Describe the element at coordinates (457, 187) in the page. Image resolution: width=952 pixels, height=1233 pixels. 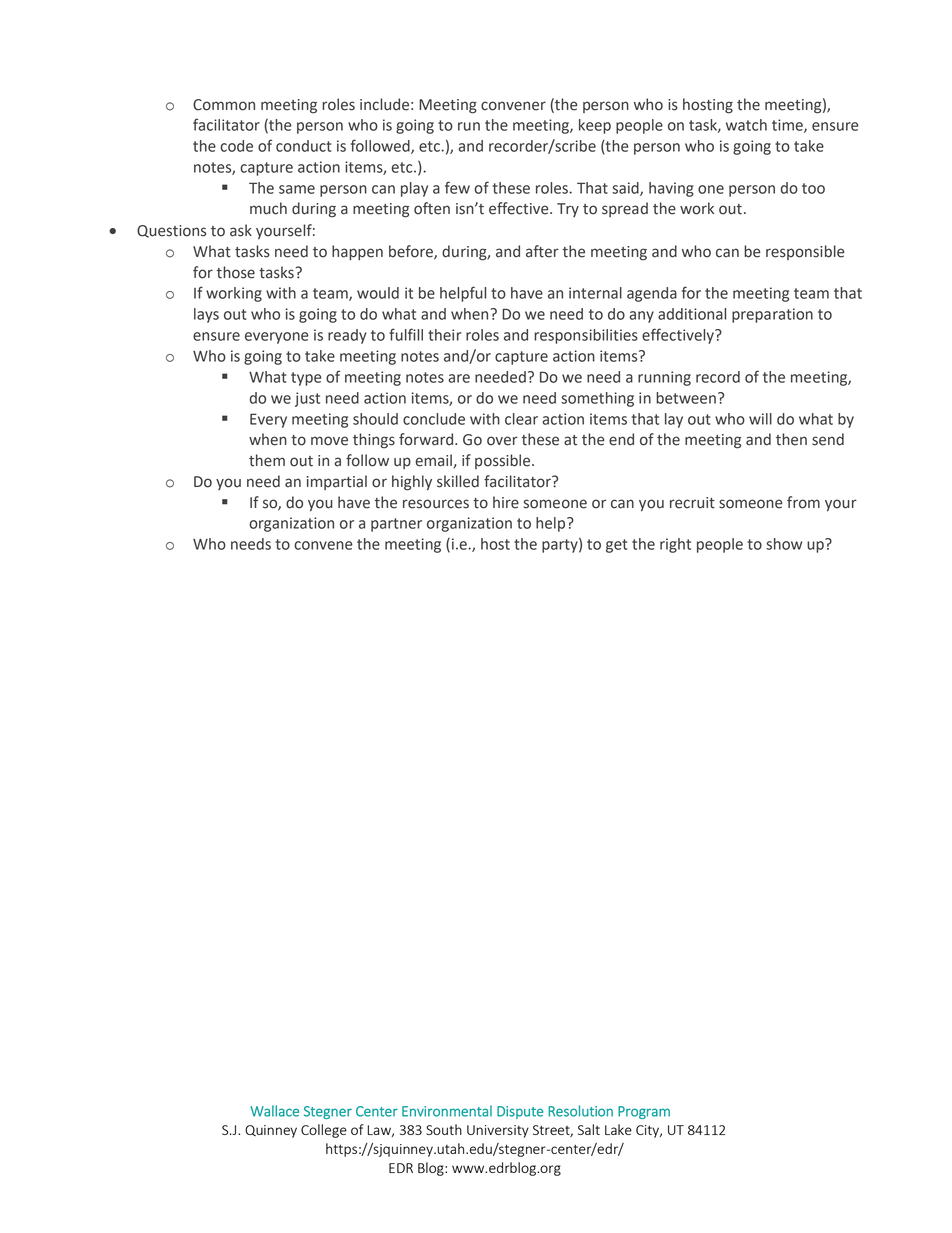
I see `few` at that location.
